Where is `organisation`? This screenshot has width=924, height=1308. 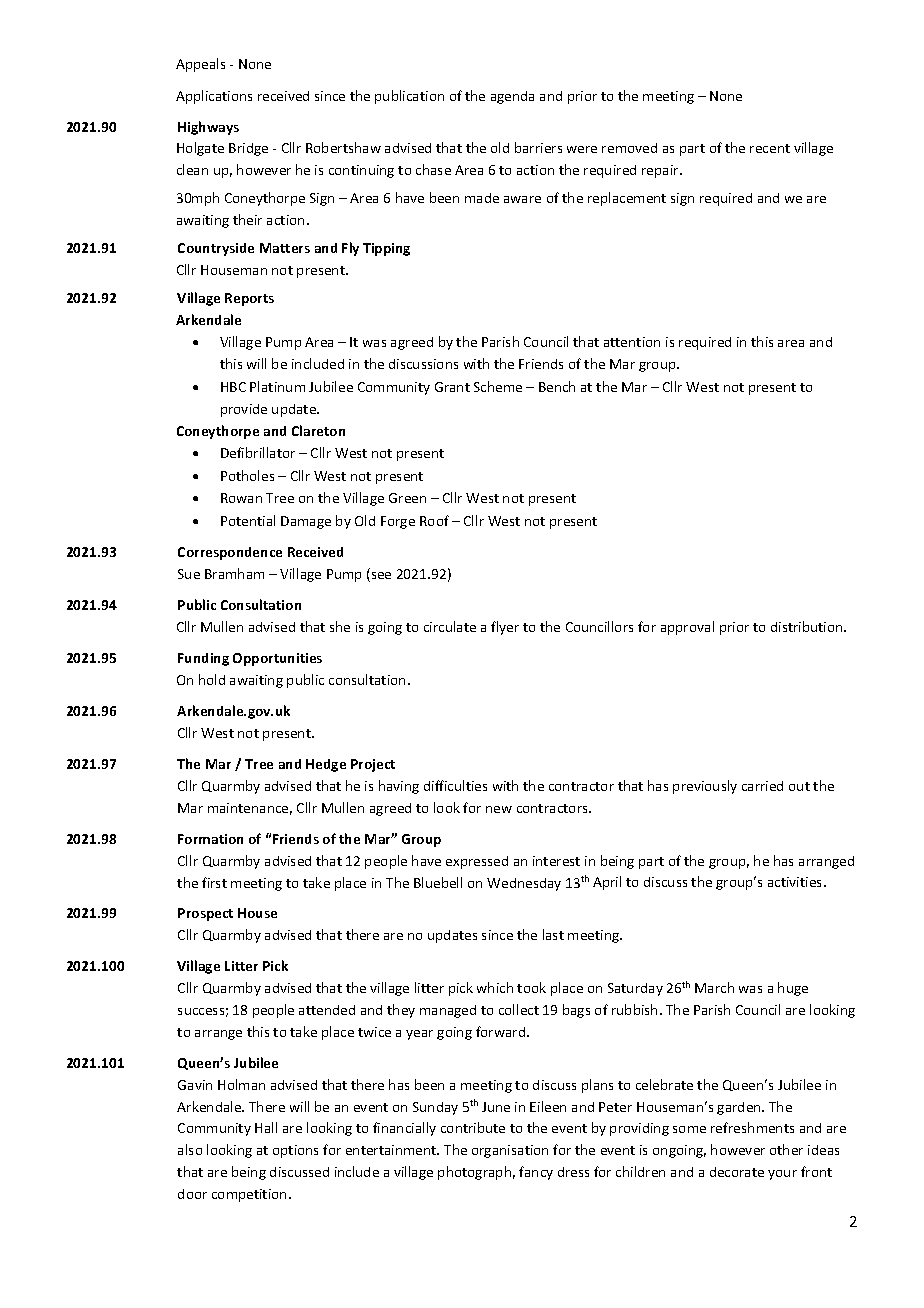 organisation is located at coordinates (510, 1151).
